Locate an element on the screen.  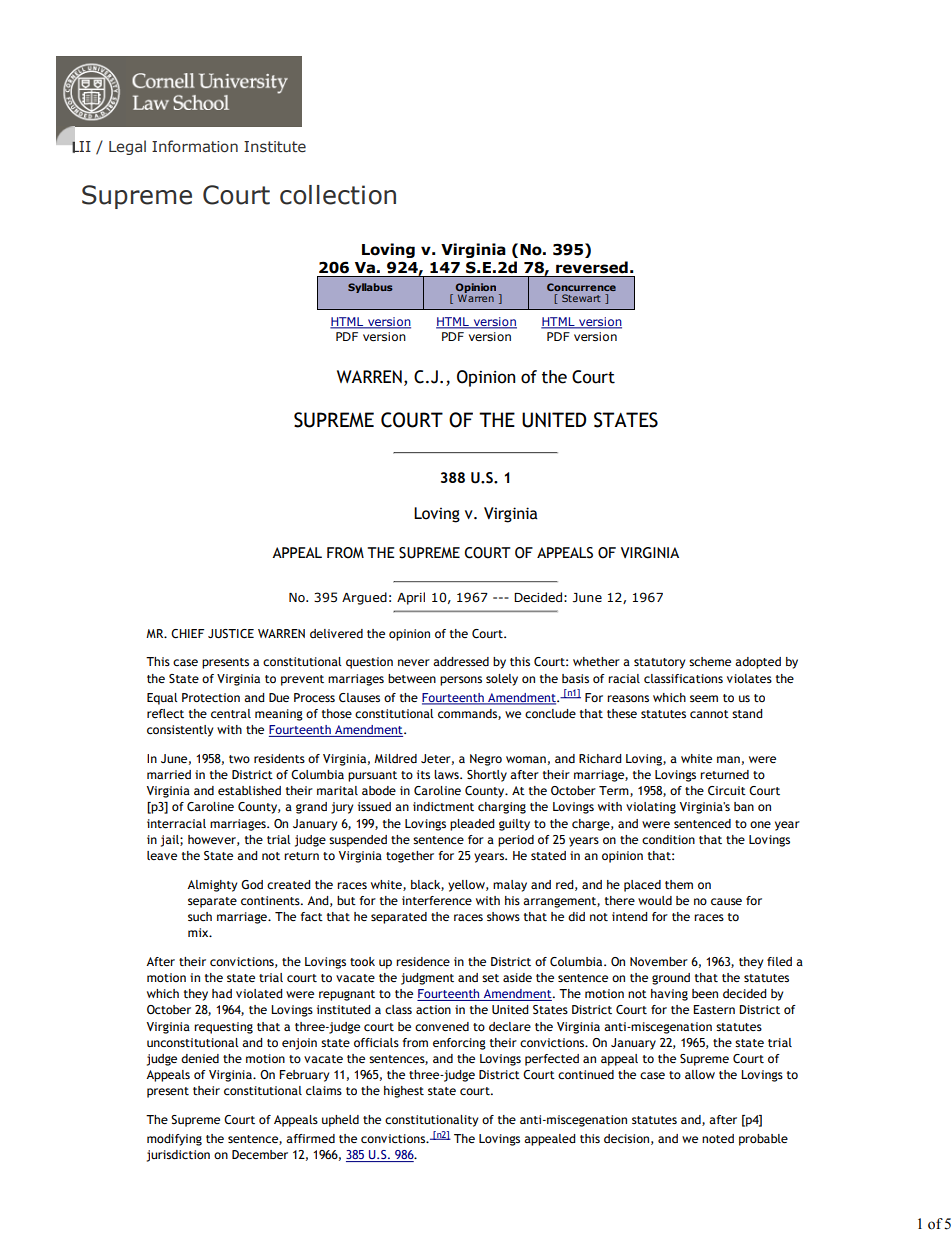
indictment is located at coordinates (443, 807).
